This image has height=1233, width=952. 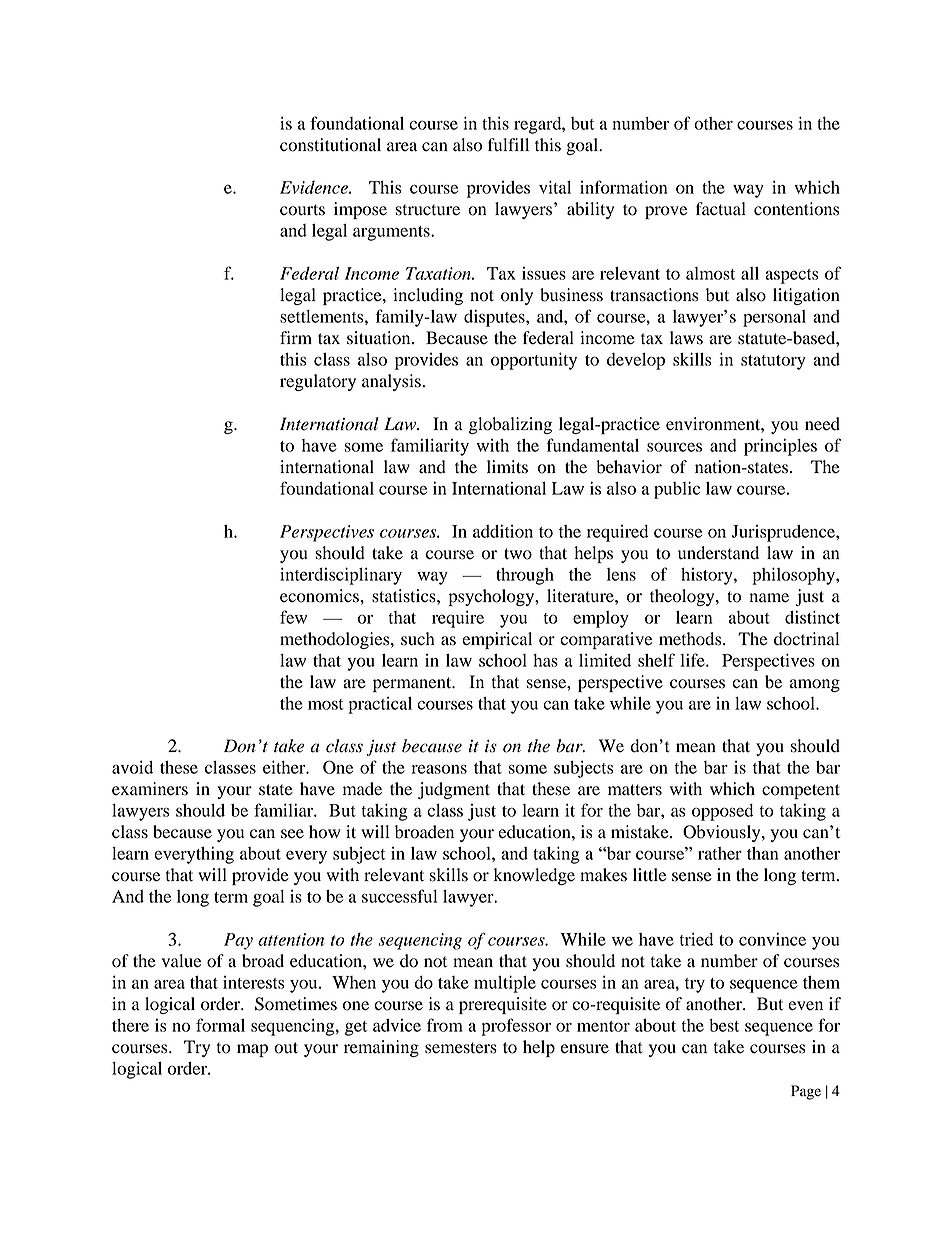 What do you see at coordinates (718, 553) in the image?
I see `understand` at bounding box center [718, 553].
